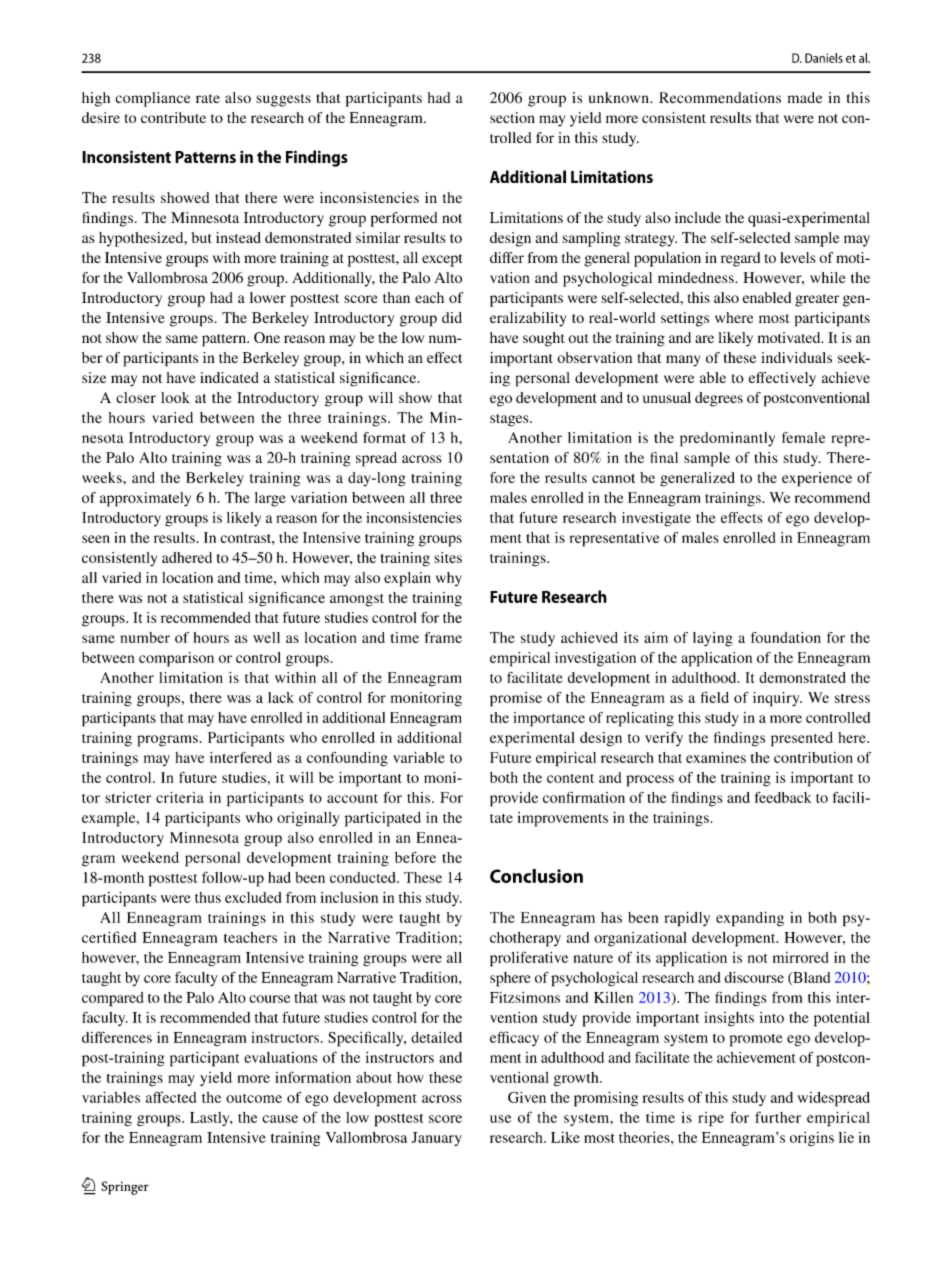 The width and height of the page is (952, 1265). Describe the element at coordinates (805, 97) in the page. I see `made` at that location.
